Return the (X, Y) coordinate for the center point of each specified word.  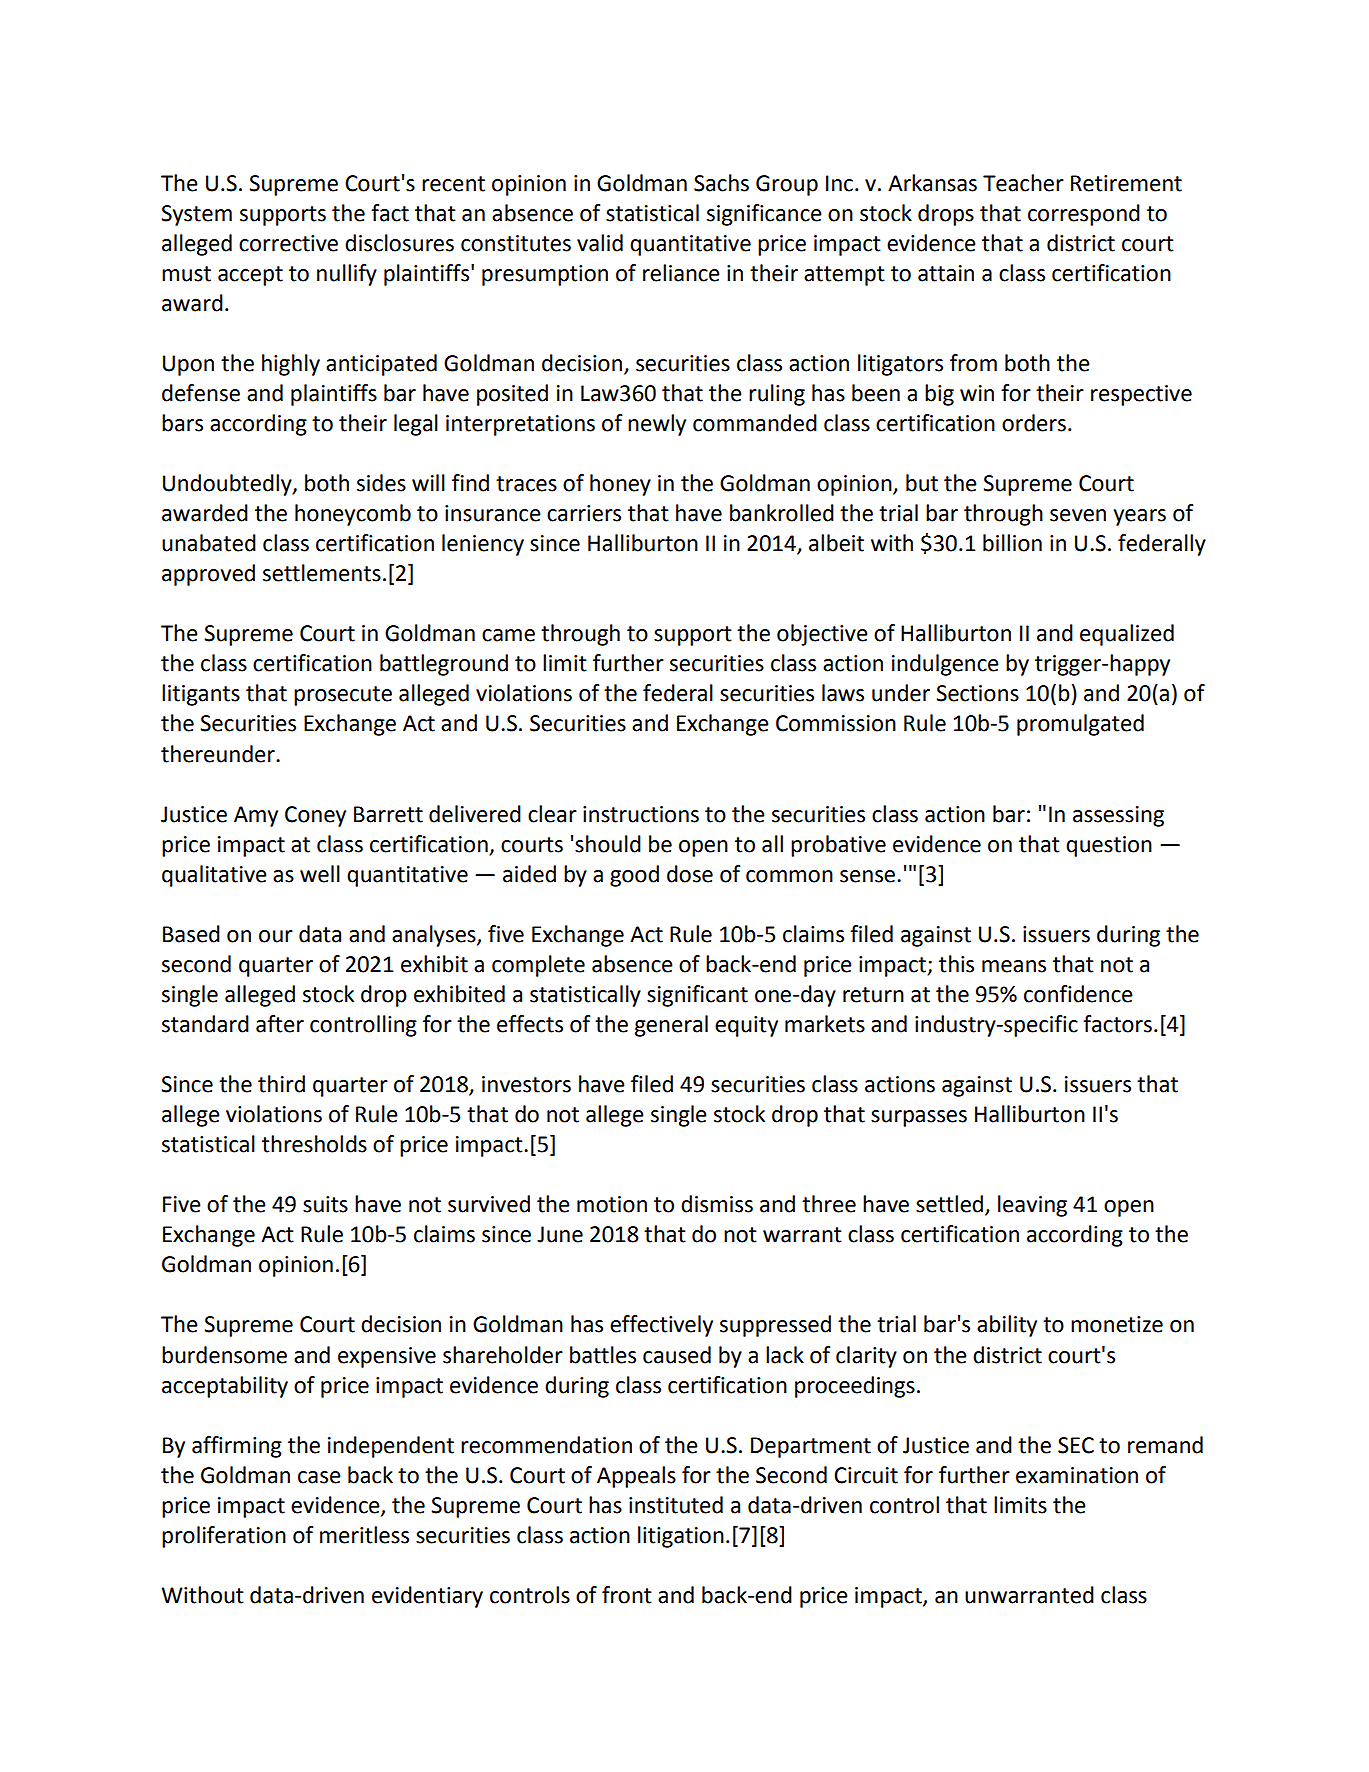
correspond (1084, 215)
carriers (584, 513)
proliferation (224, 1537)
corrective (288, 243)
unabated (209, 543)
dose (690, 874)
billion (1012, 543)
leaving (1032, 1206)
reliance (681, 273)
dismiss (717, 1204)
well (320, 874)
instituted (676, 1505)
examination (1077, 1475)
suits (325, 1204)
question (1109, 846)
